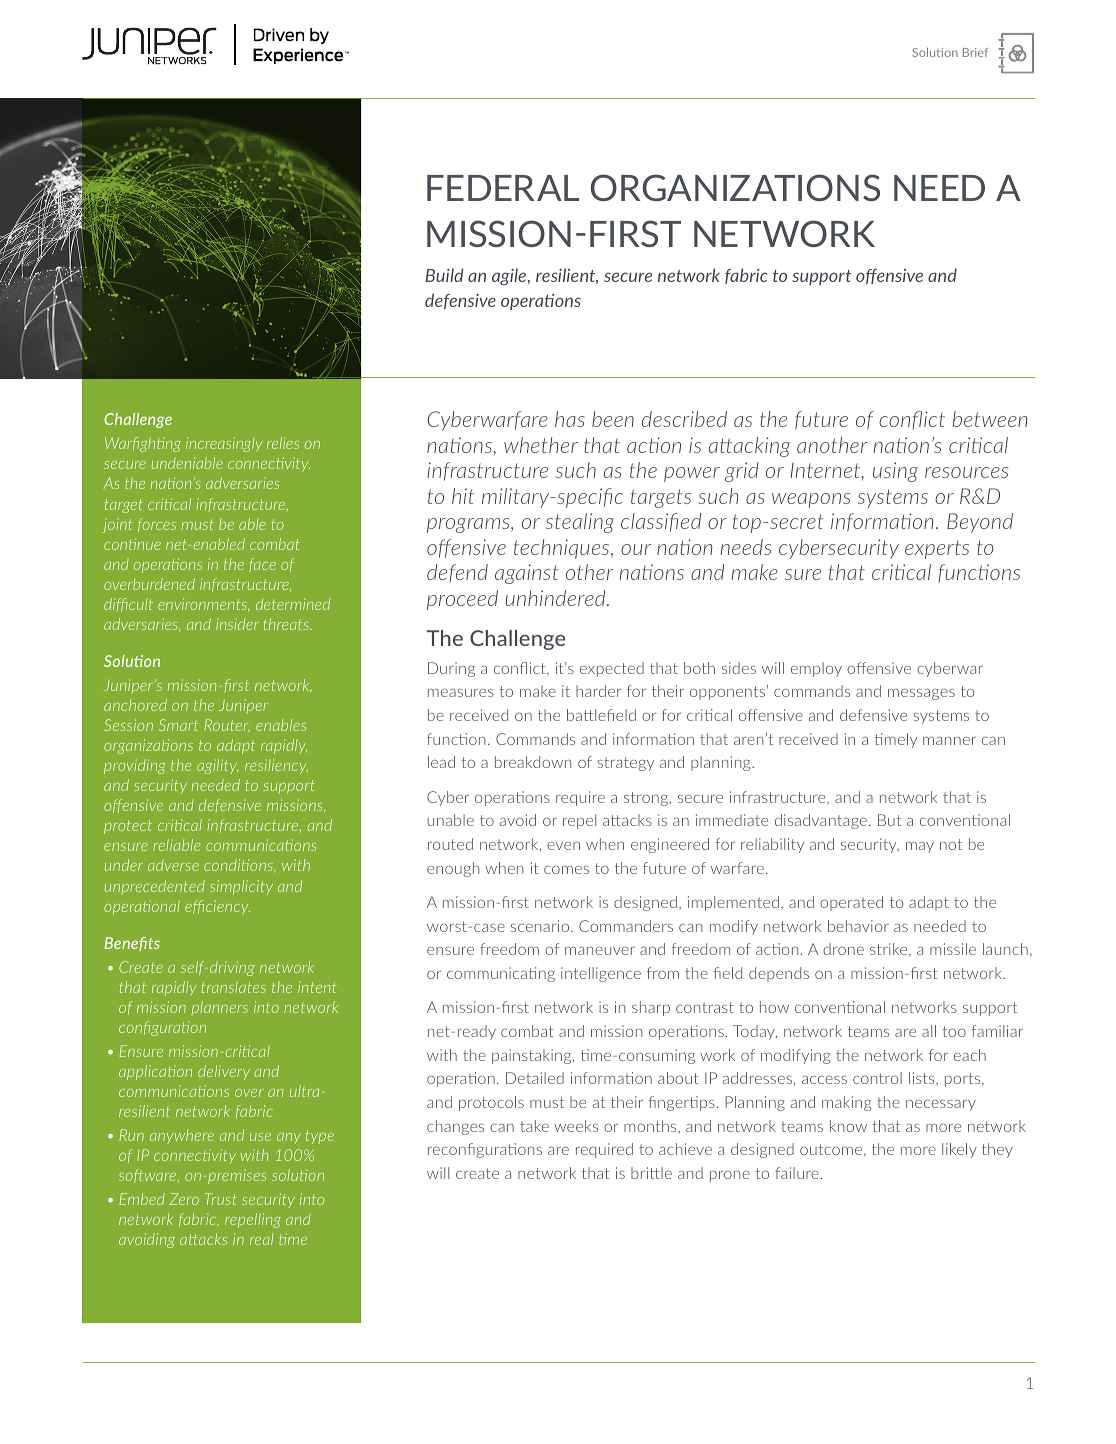  Describe the element at coordinates (975, 52) in the screenshot. I see `Brief` at that location.
